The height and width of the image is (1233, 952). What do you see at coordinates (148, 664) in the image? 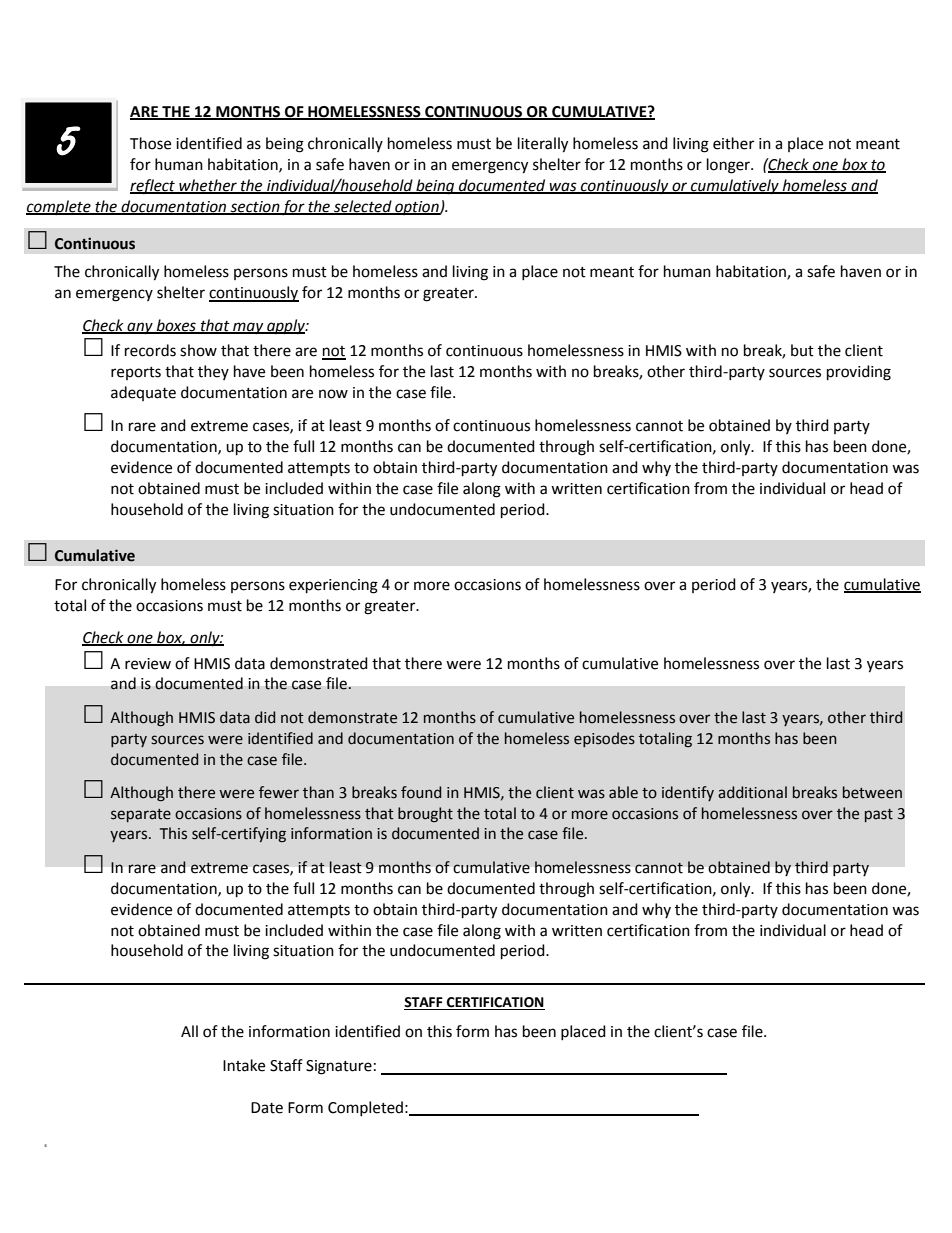
I see `review` at bounding box center [148, 664].
